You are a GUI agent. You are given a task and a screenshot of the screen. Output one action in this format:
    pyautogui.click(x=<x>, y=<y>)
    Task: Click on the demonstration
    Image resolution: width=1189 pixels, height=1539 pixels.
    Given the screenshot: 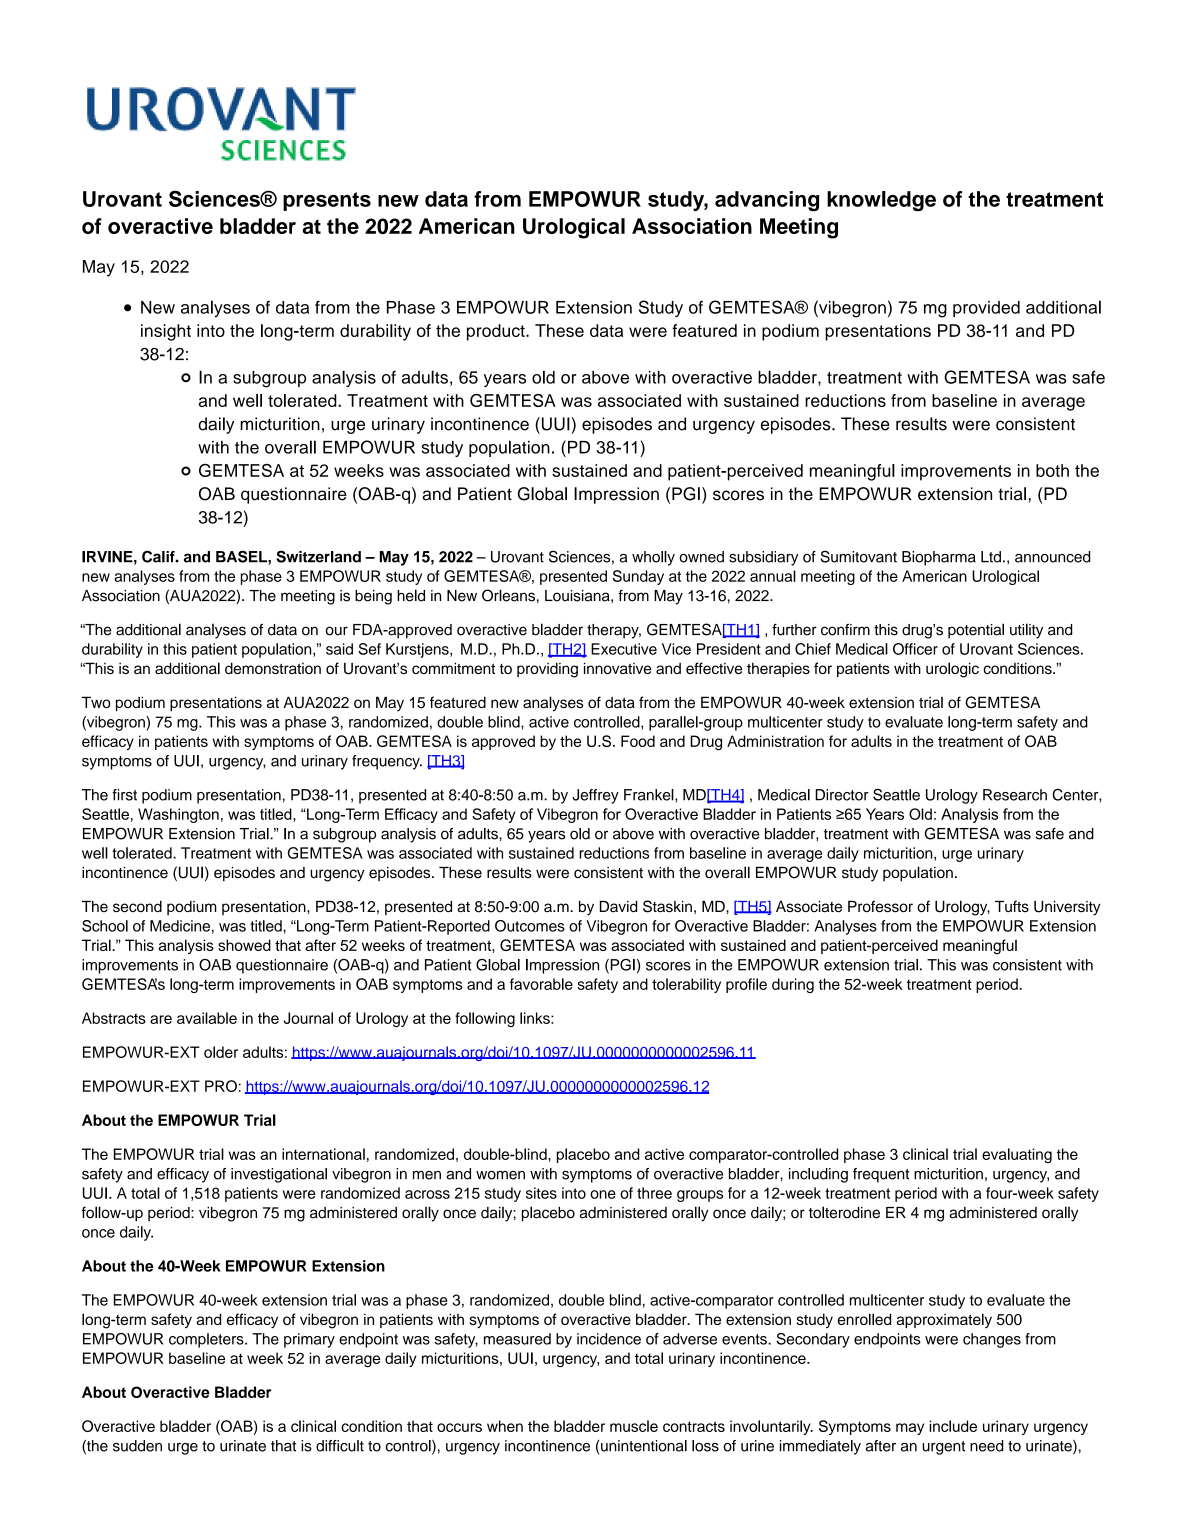 What is the action you would take?
    pyautogui.click(x=273, y=668)
